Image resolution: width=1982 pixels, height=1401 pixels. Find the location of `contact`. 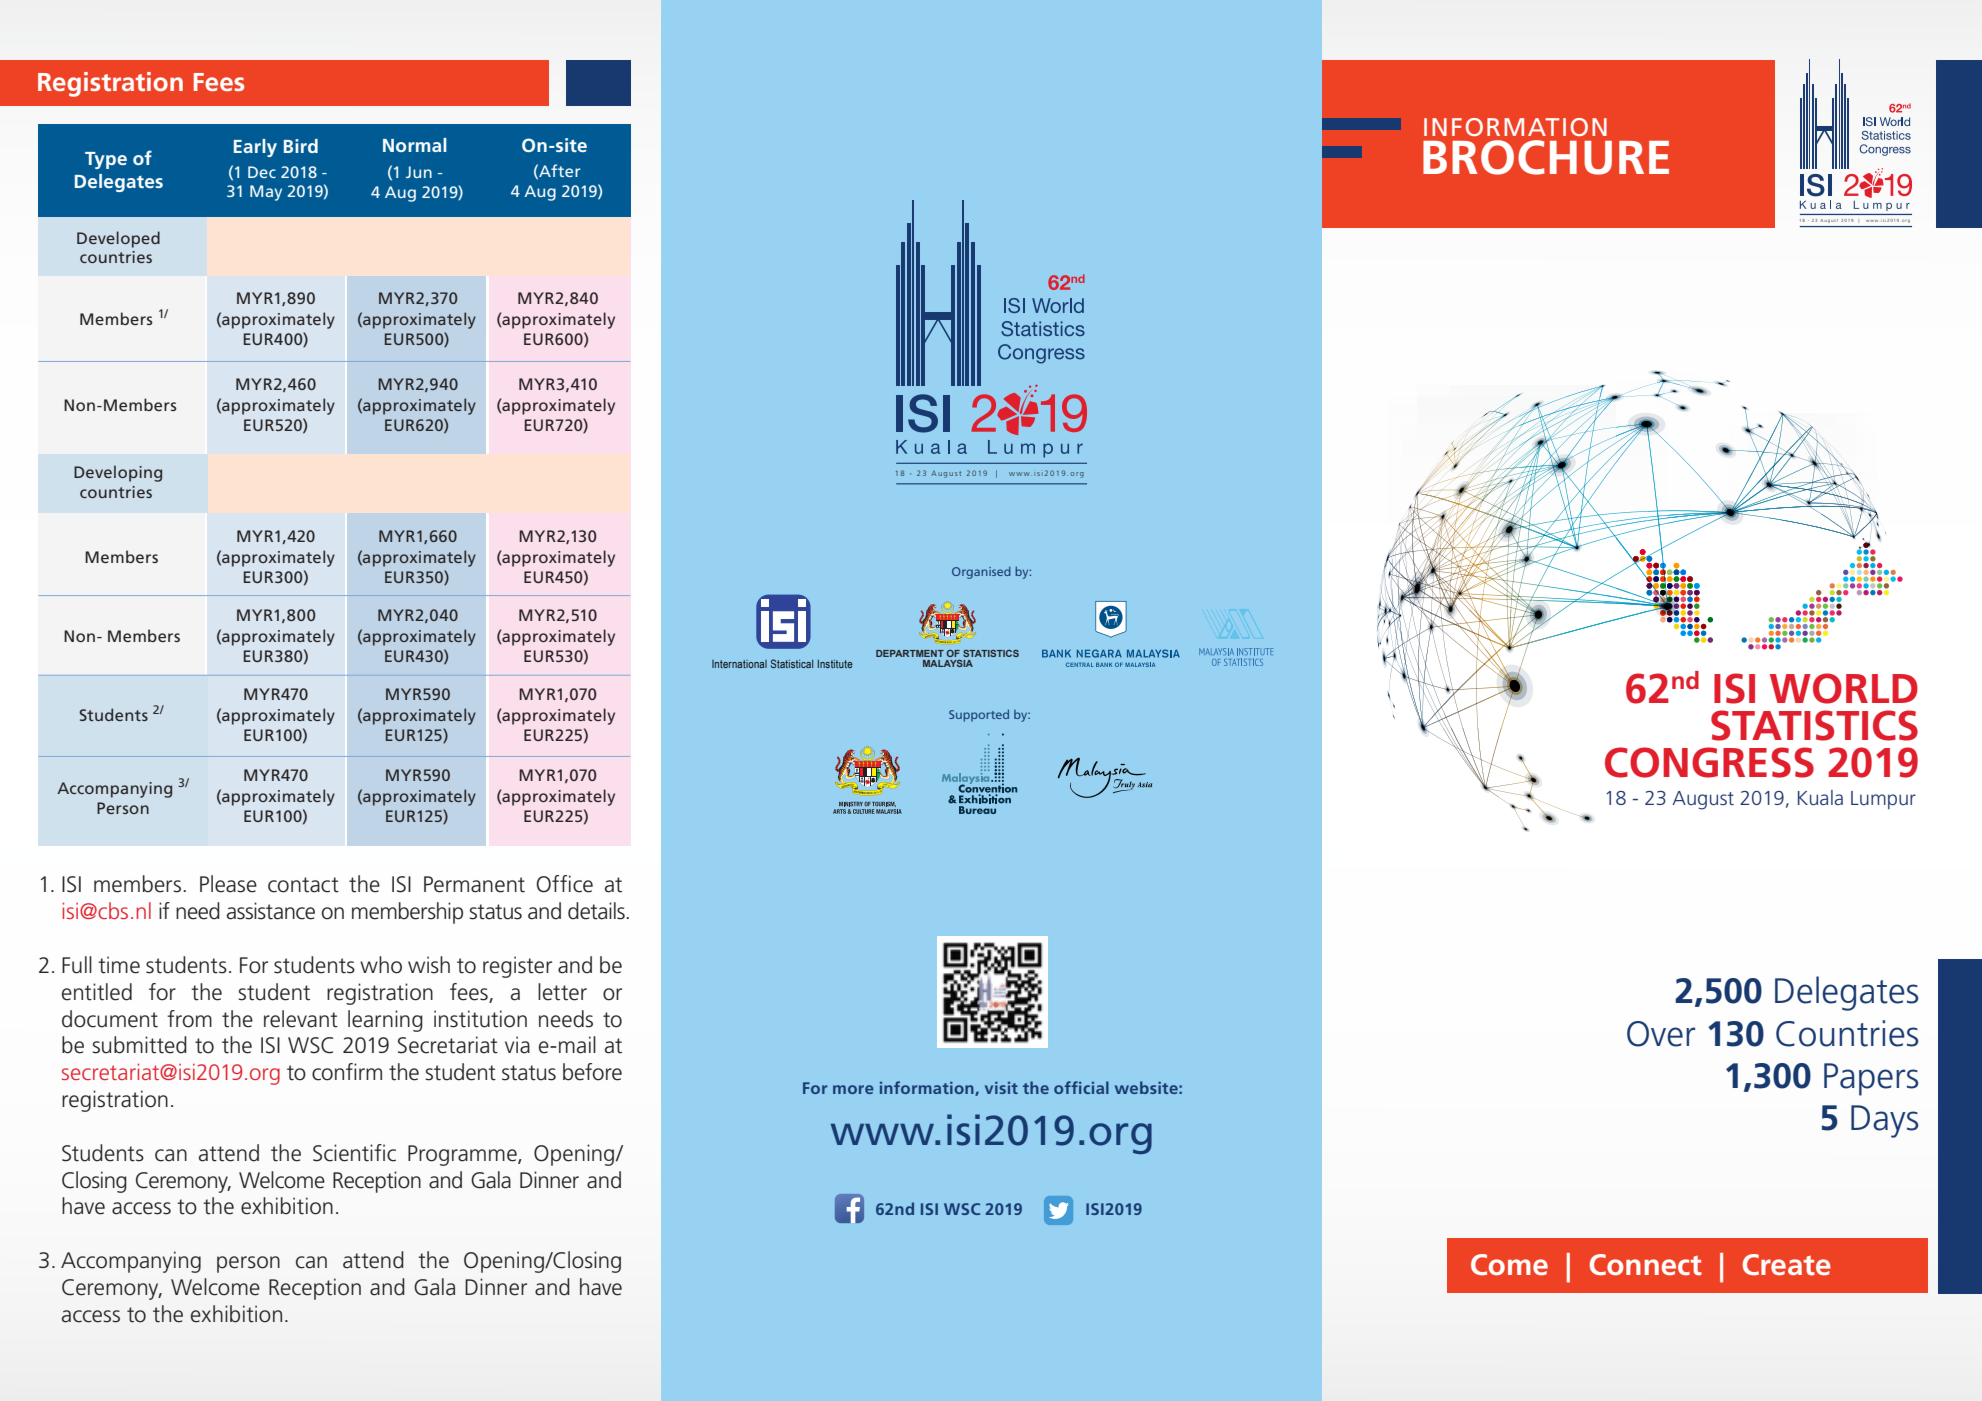

contact is located at coordinates (303, 885).
